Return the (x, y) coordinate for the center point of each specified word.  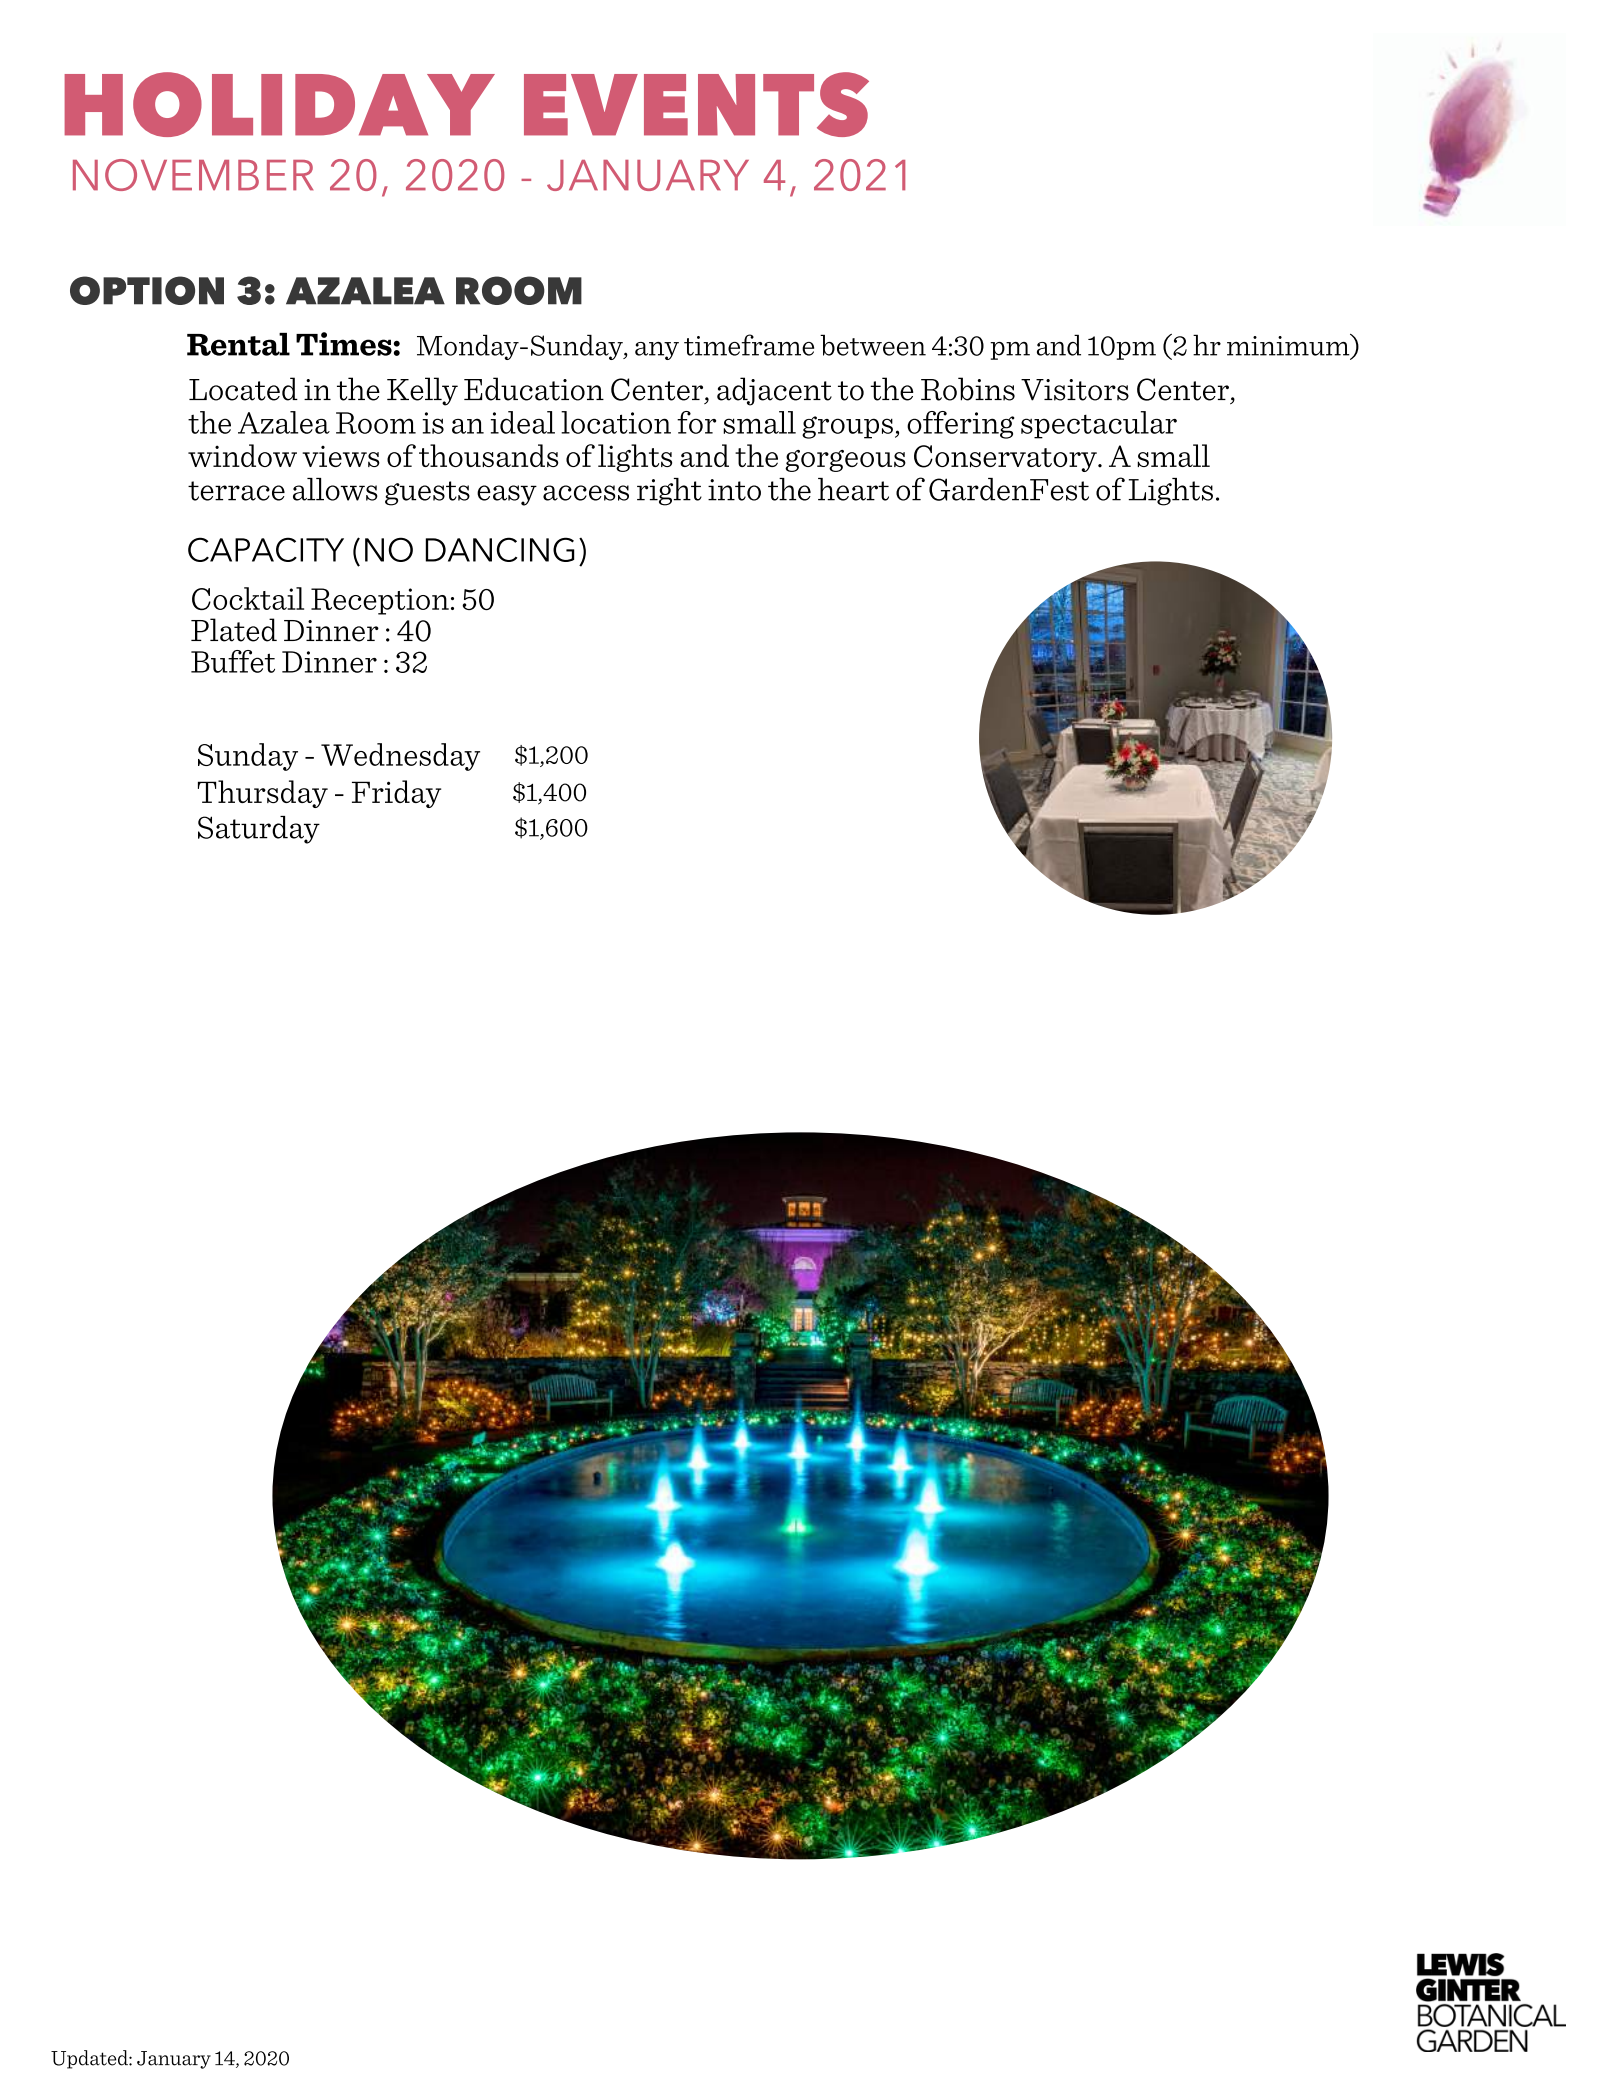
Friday (396, 794)
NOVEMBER (193, 175)
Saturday (259, 830)
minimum (1289, 346)
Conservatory (1006, 458)
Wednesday (400, 757)
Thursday (263, 794)
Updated (90, 2059)
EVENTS (696, 104)
